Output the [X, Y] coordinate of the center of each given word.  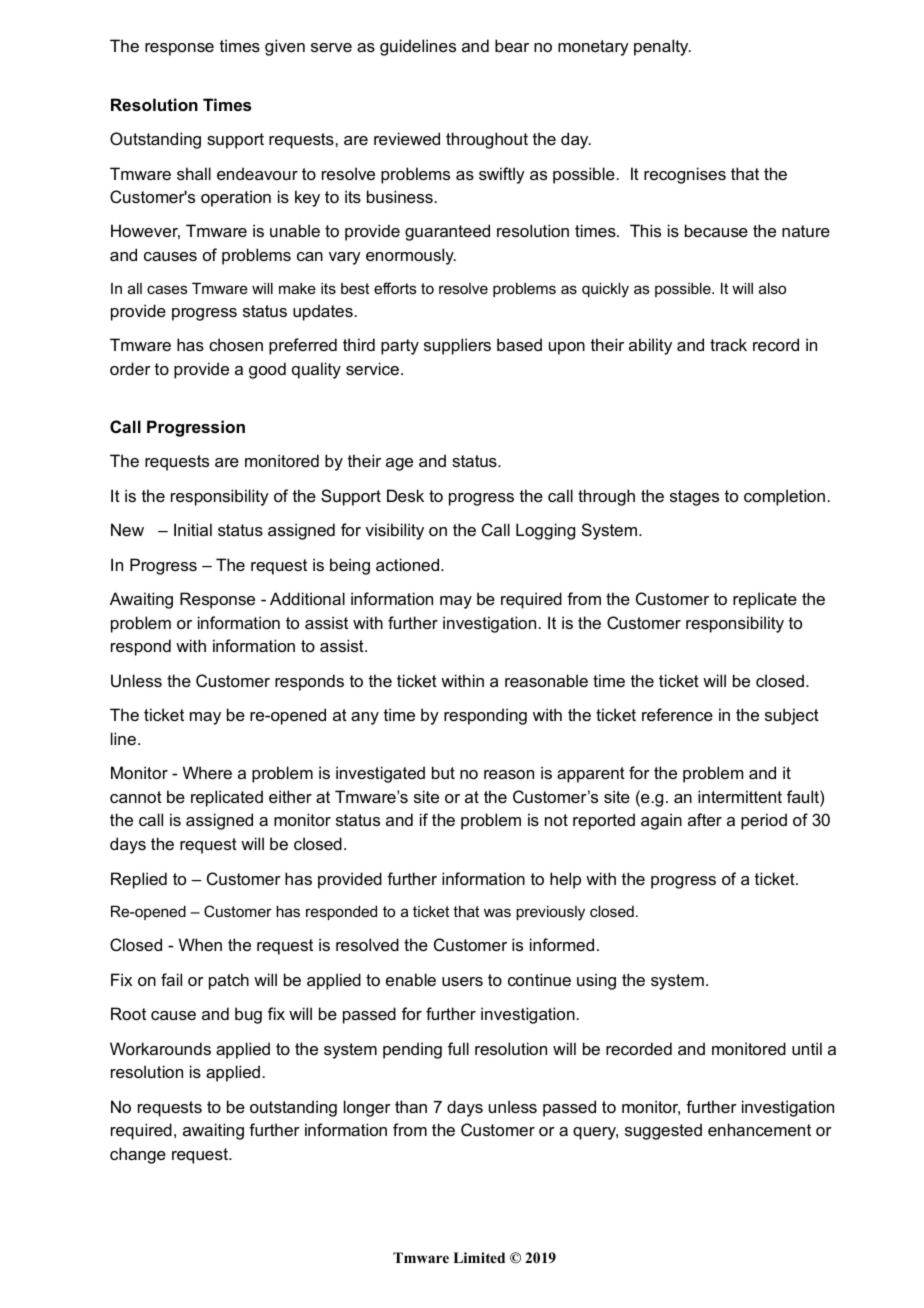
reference [677, 714]
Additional [307, 598]
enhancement [759, 1129]
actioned [409, 564]
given [285, 47]
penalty [662, 47]
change [138, 1155]
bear [512, 45]
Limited [479, 1257]
